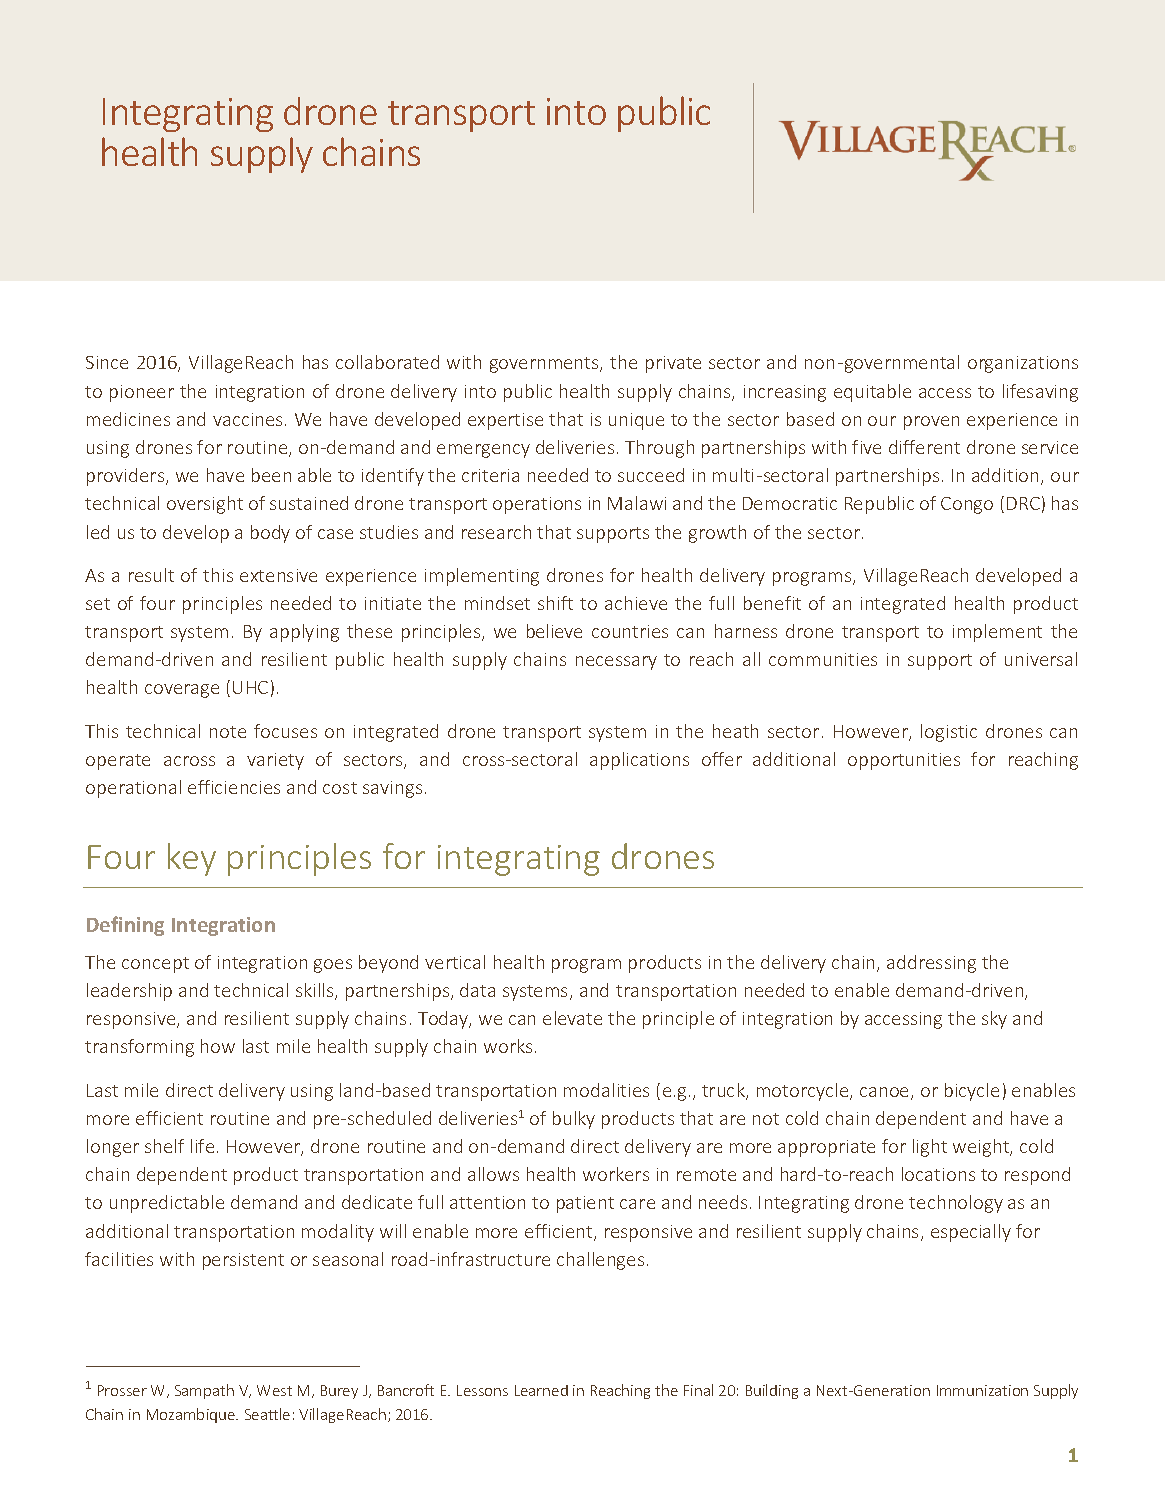 The image size is (1165, 1508). Describe the element at coordinates (192, 859) in the page. I see `key` at that location.
